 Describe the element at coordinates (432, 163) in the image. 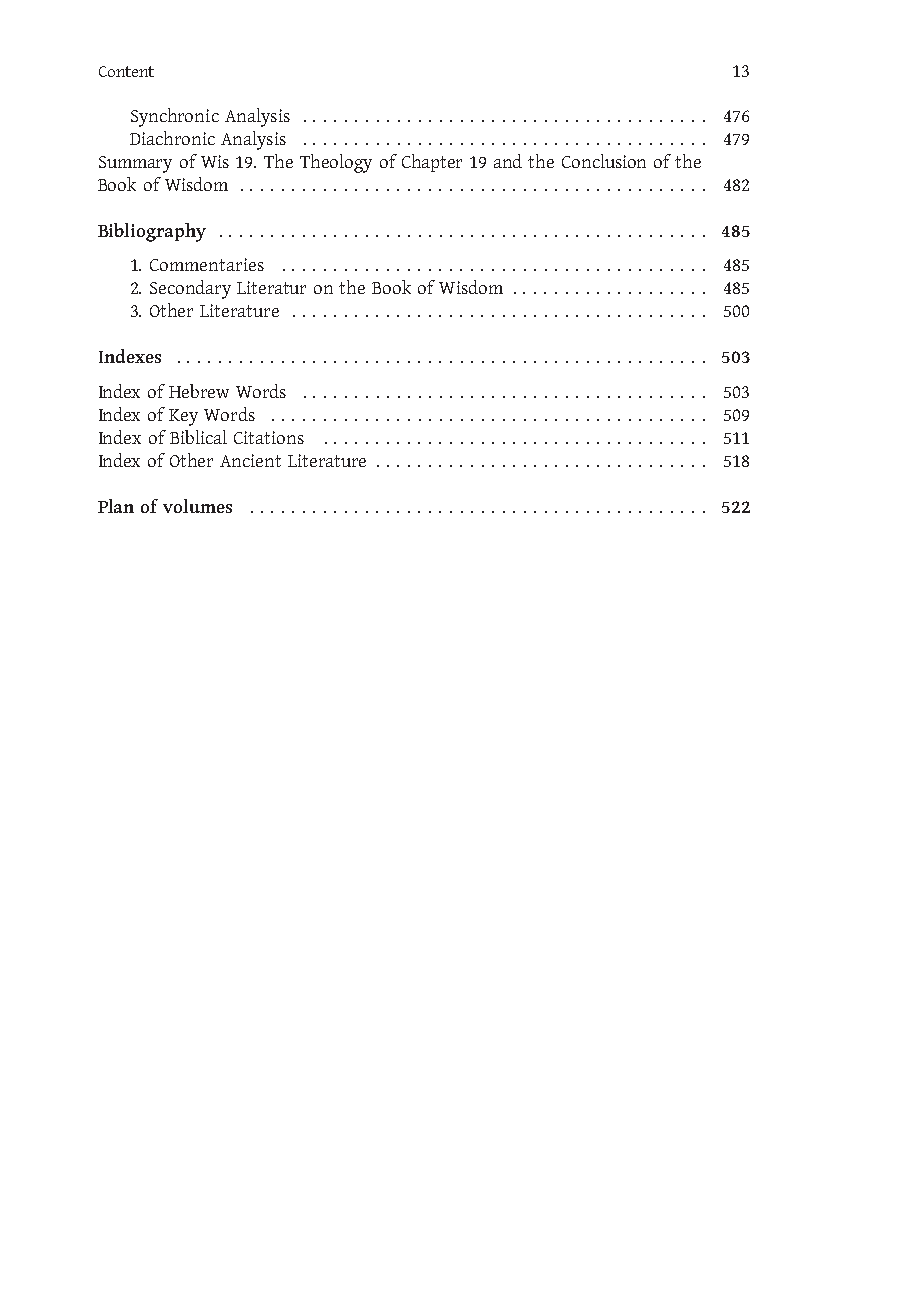

I see `Chapter` at that location.
